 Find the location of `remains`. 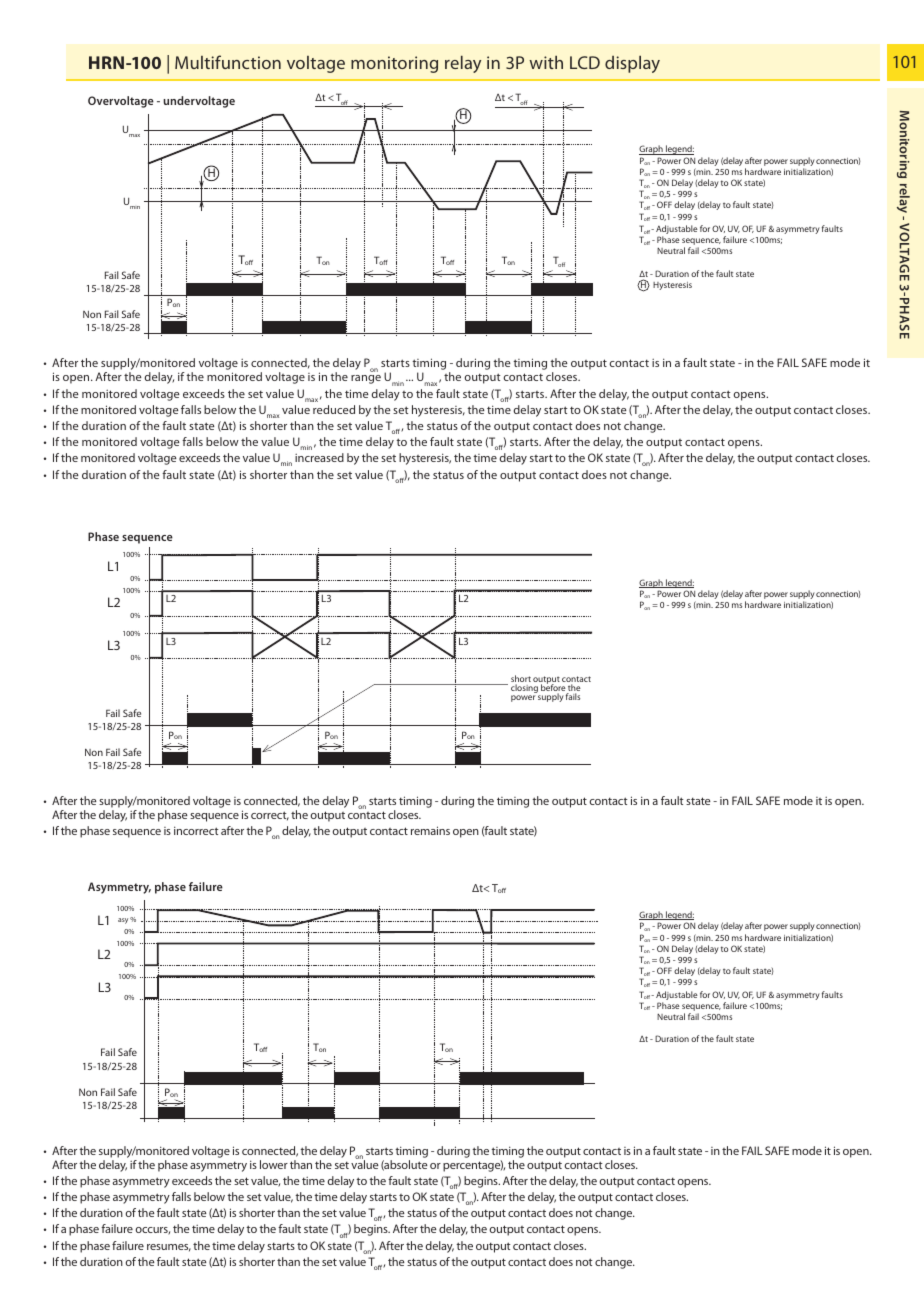

remains is located at coordinates (430, 830).
